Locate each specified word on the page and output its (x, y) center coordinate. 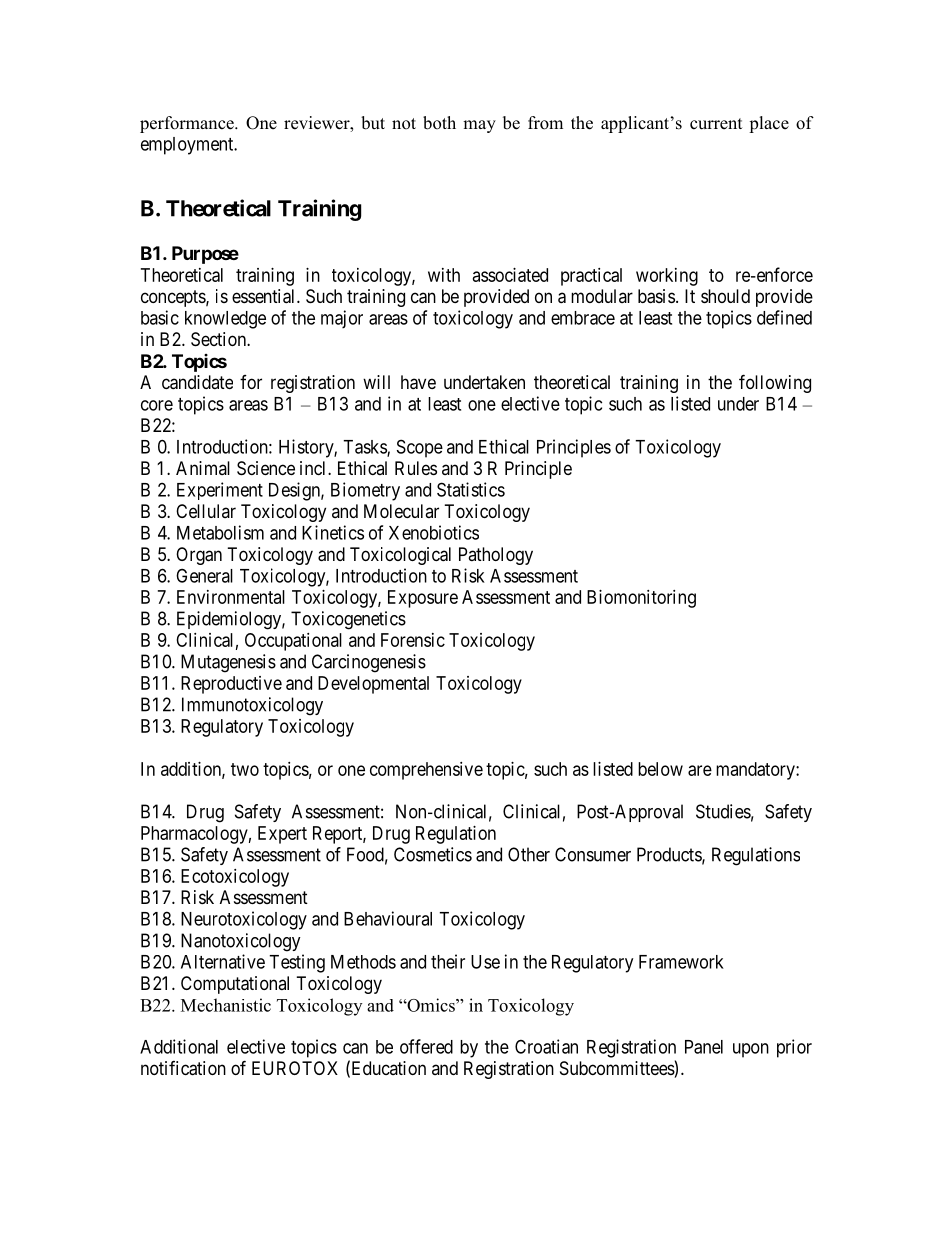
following (775, 383)
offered (426, 1046)
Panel (704, 1047)
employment (188, 146)
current (716, 124)
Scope (420, 448)
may (479, 126)
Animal (203, 468)
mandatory (756, 771)
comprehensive (426, 771)
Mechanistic (226, 1005)
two (245, 769)
